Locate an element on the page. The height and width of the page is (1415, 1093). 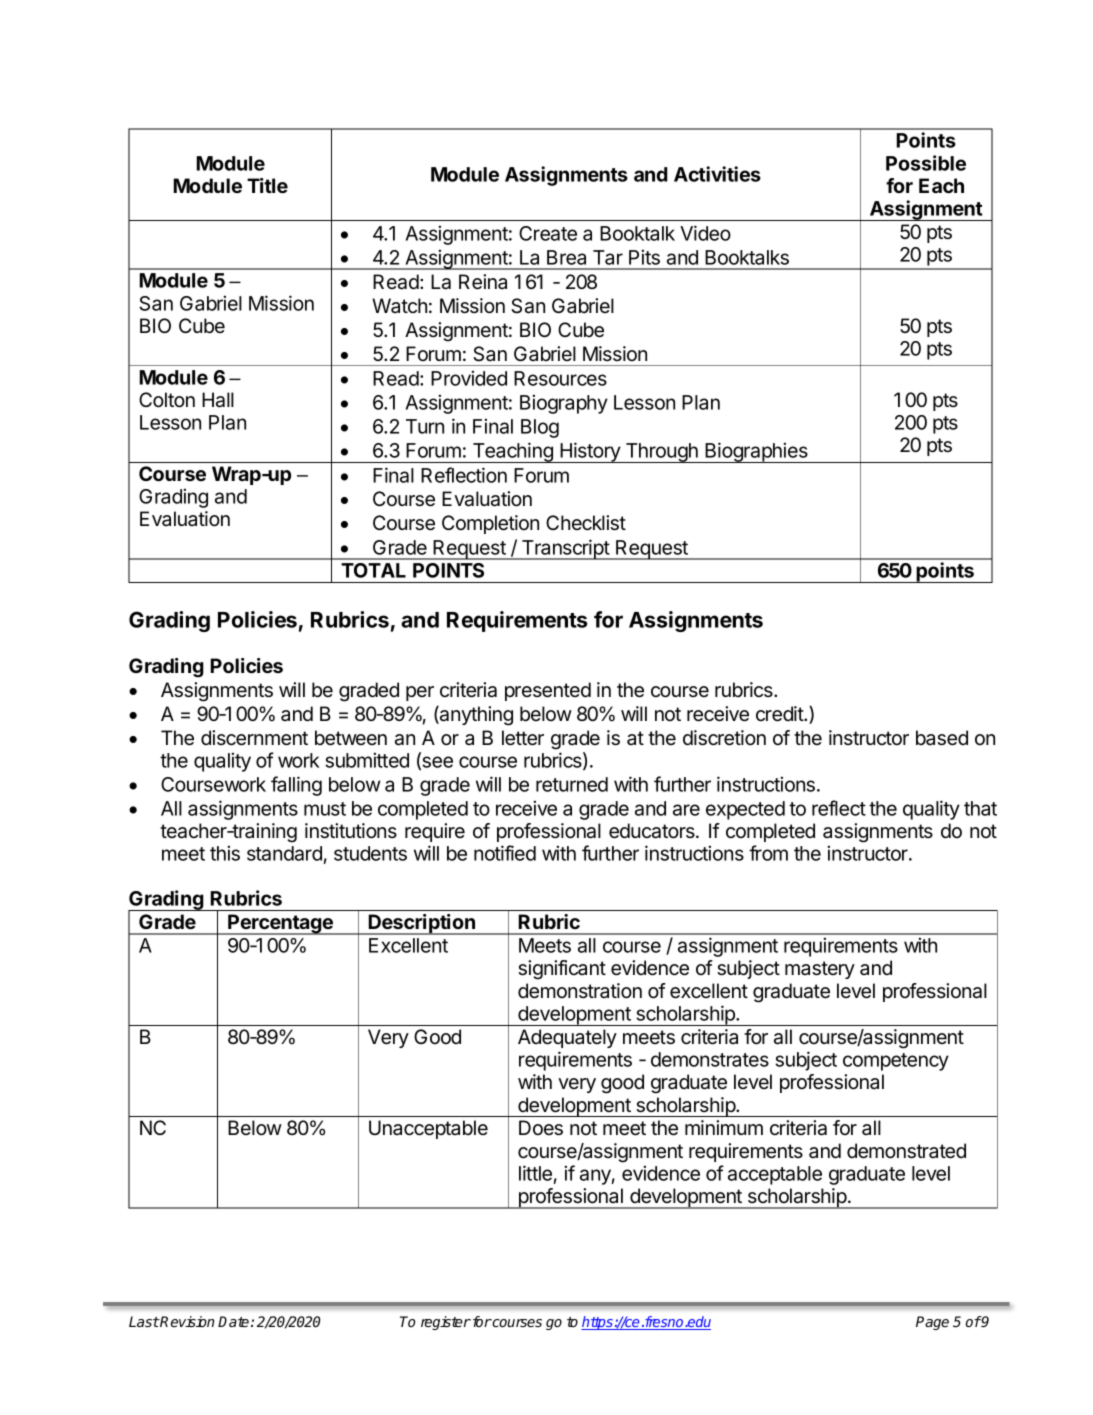
register is located at coordinates (446, 1323).
